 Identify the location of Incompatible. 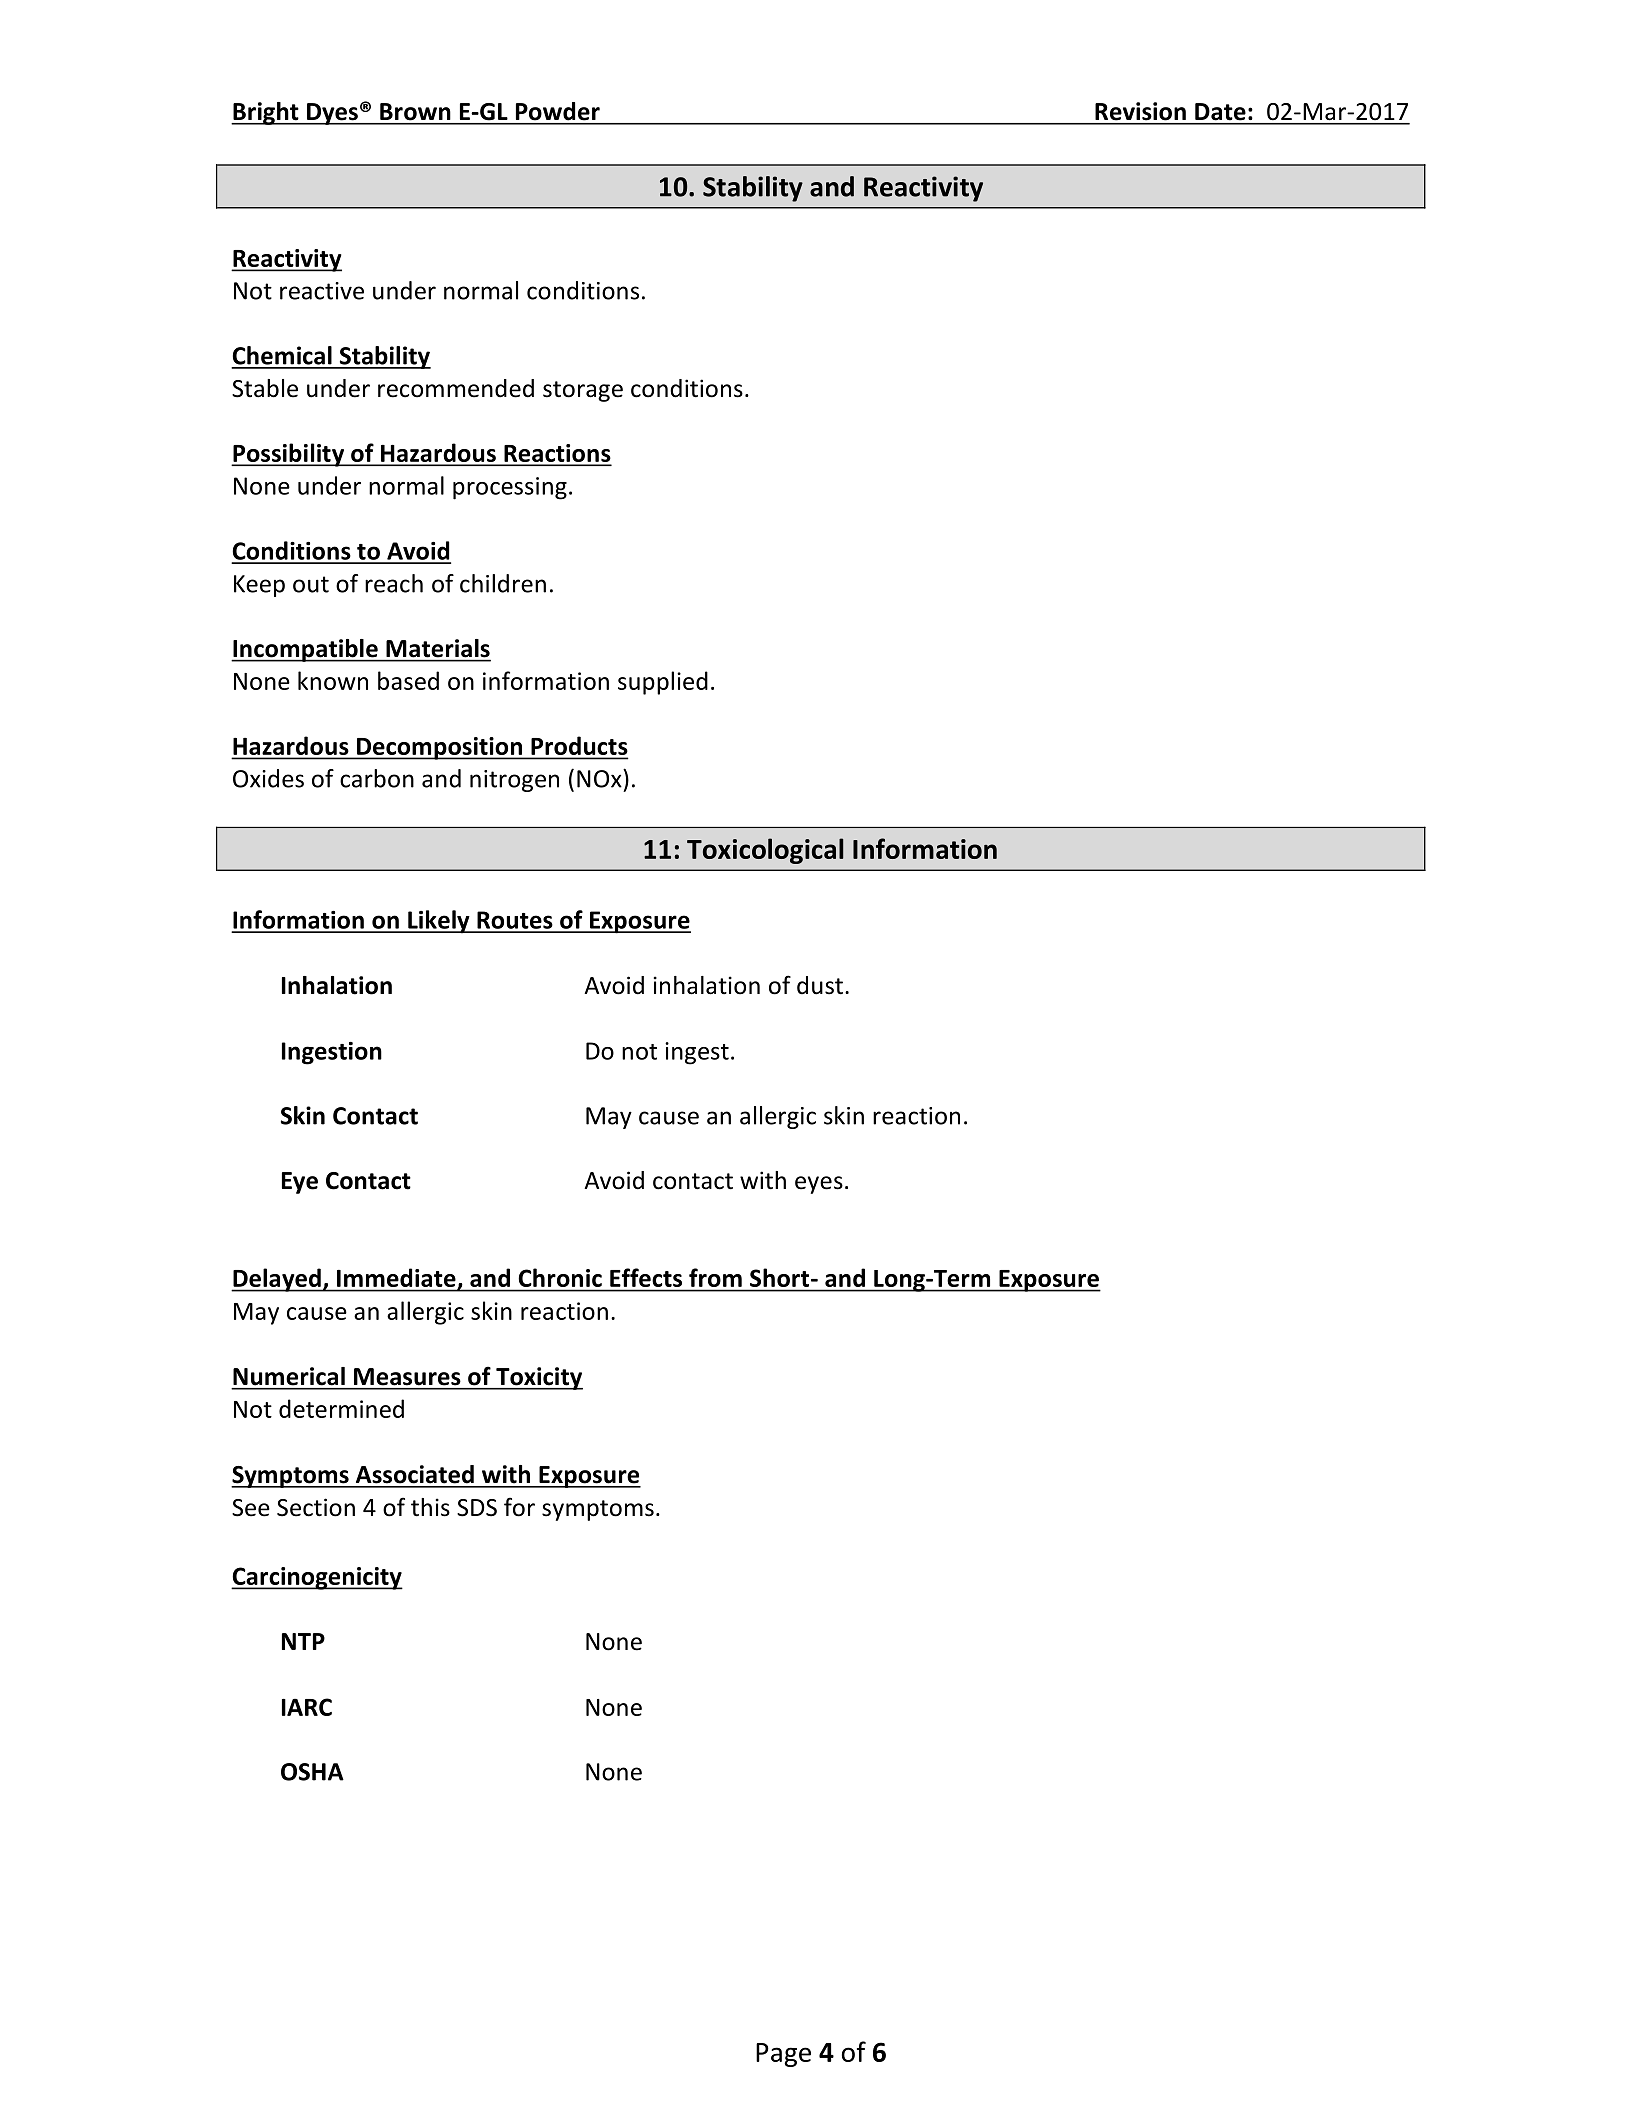
(305, 650).
